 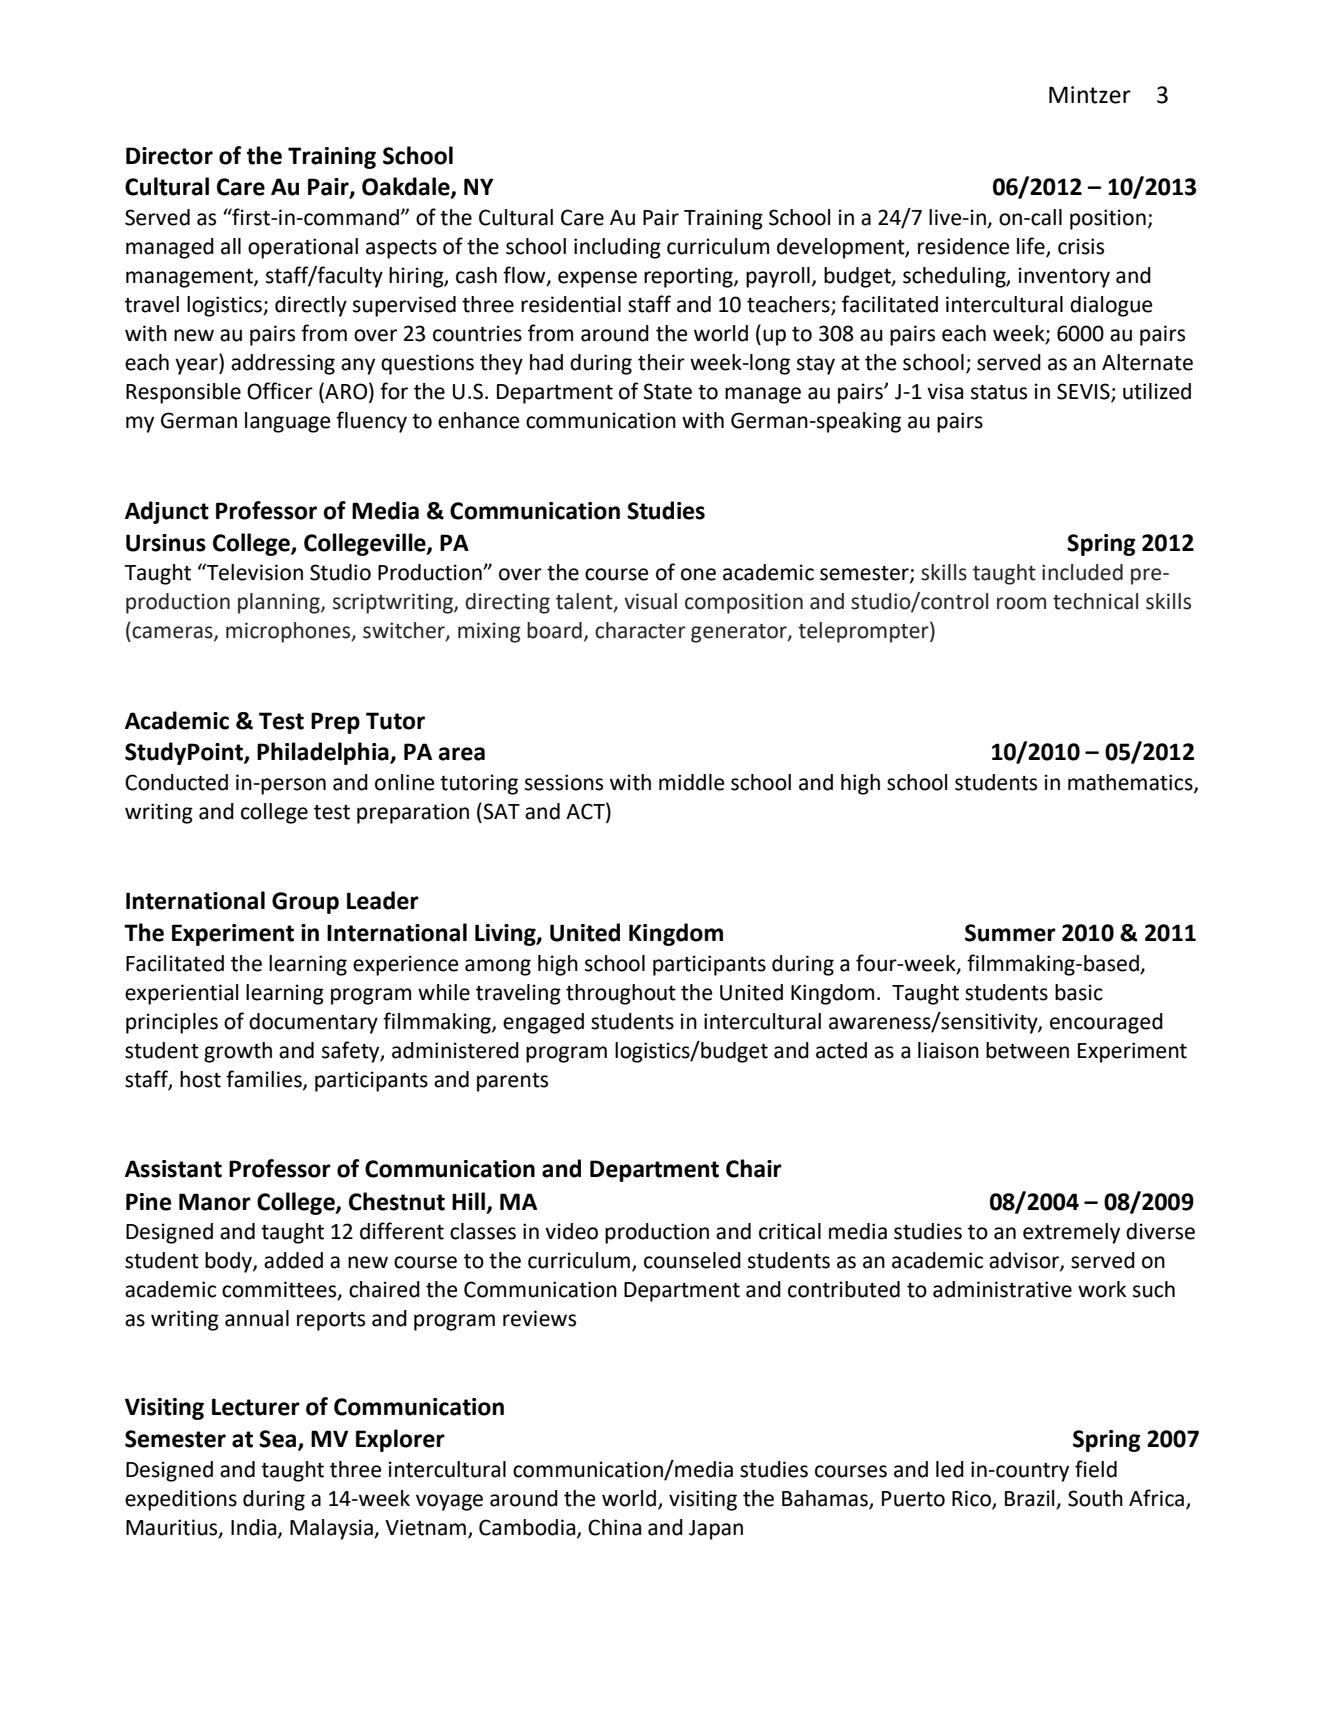 What do you see at coordinates (288, 422) in the page?
I see `language` at bounding box center [288, 422].
